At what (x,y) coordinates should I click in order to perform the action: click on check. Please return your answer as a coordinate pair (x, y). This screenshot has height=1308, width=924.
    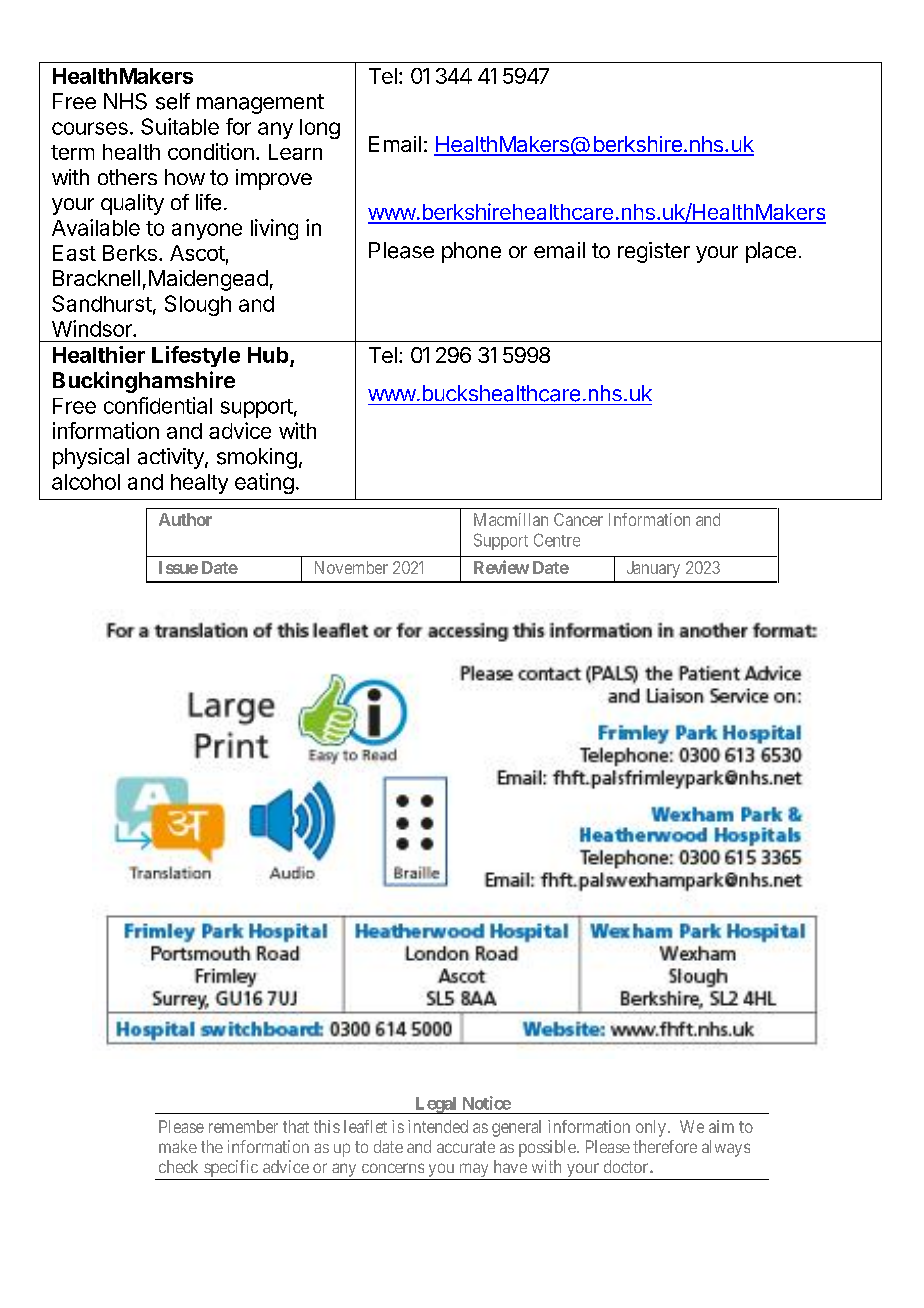
    Looking at the image, I should click on (178, 1166).
